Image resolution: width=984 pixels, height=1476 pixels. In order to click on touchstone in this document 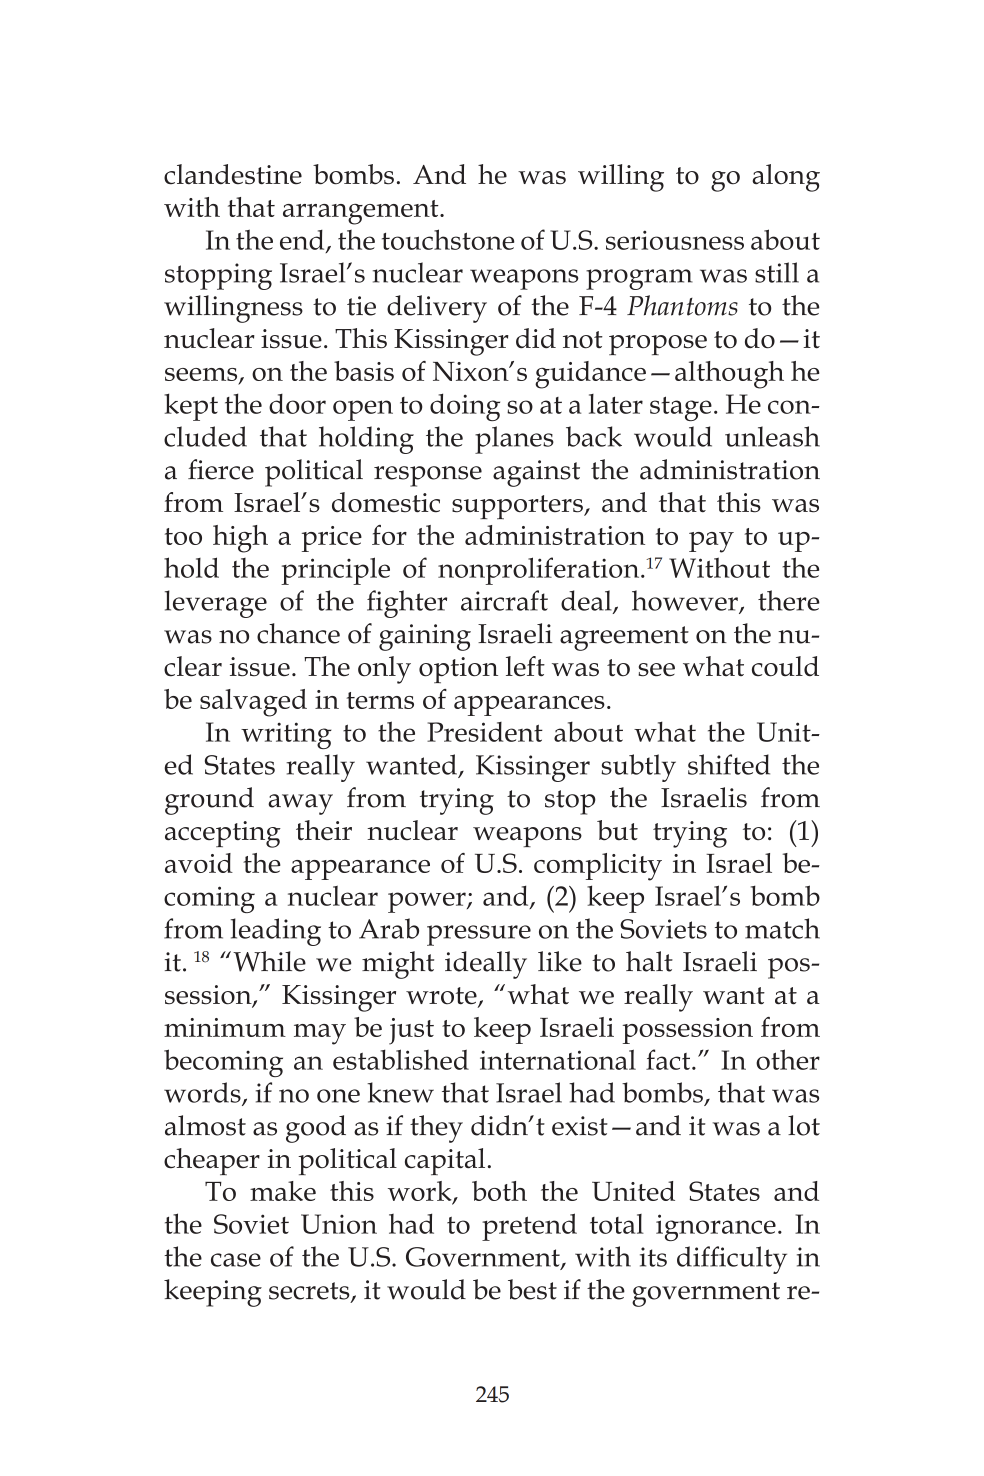, I will do `click(448, 239)`.
